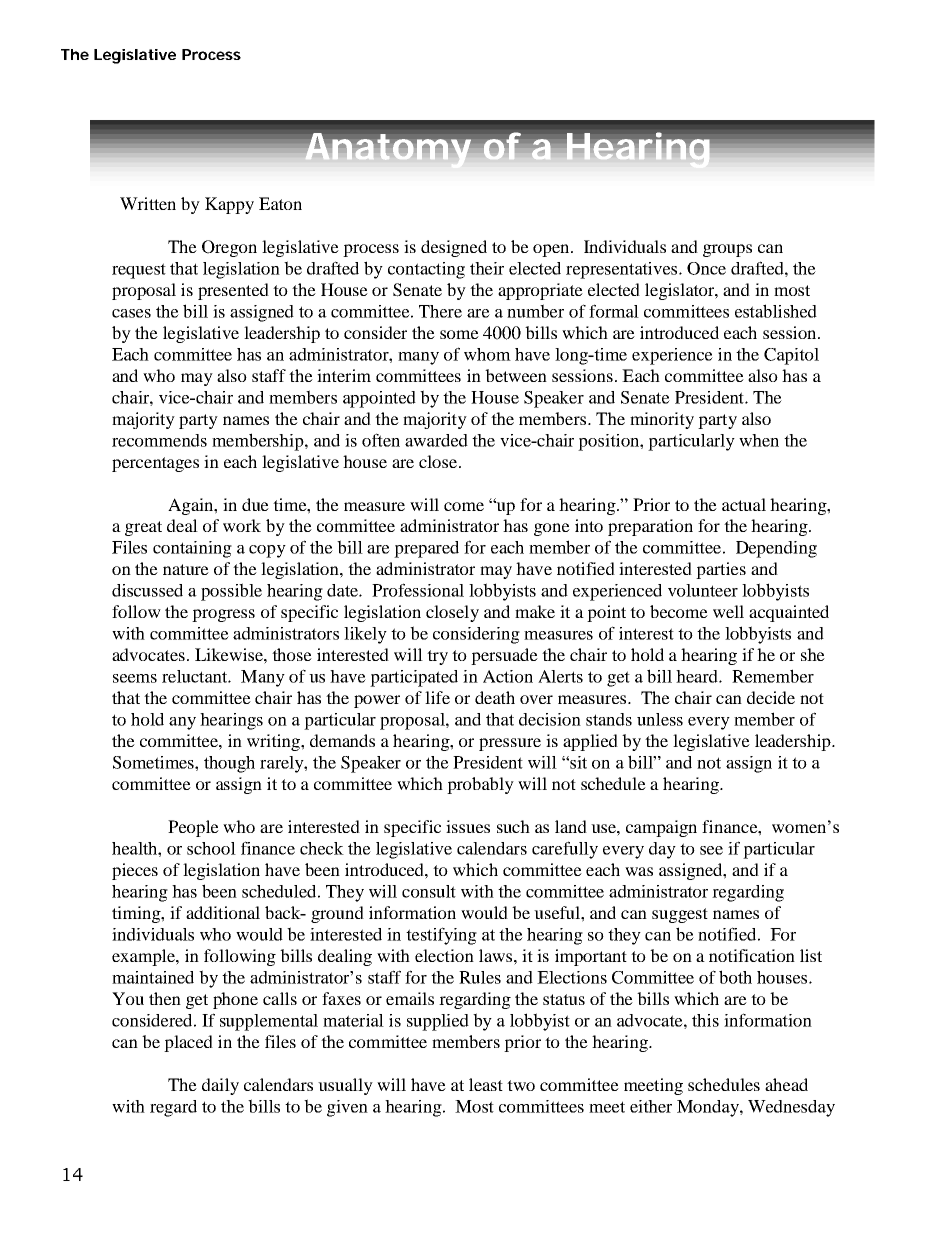  I want to click on consult, so click(429, 891).
